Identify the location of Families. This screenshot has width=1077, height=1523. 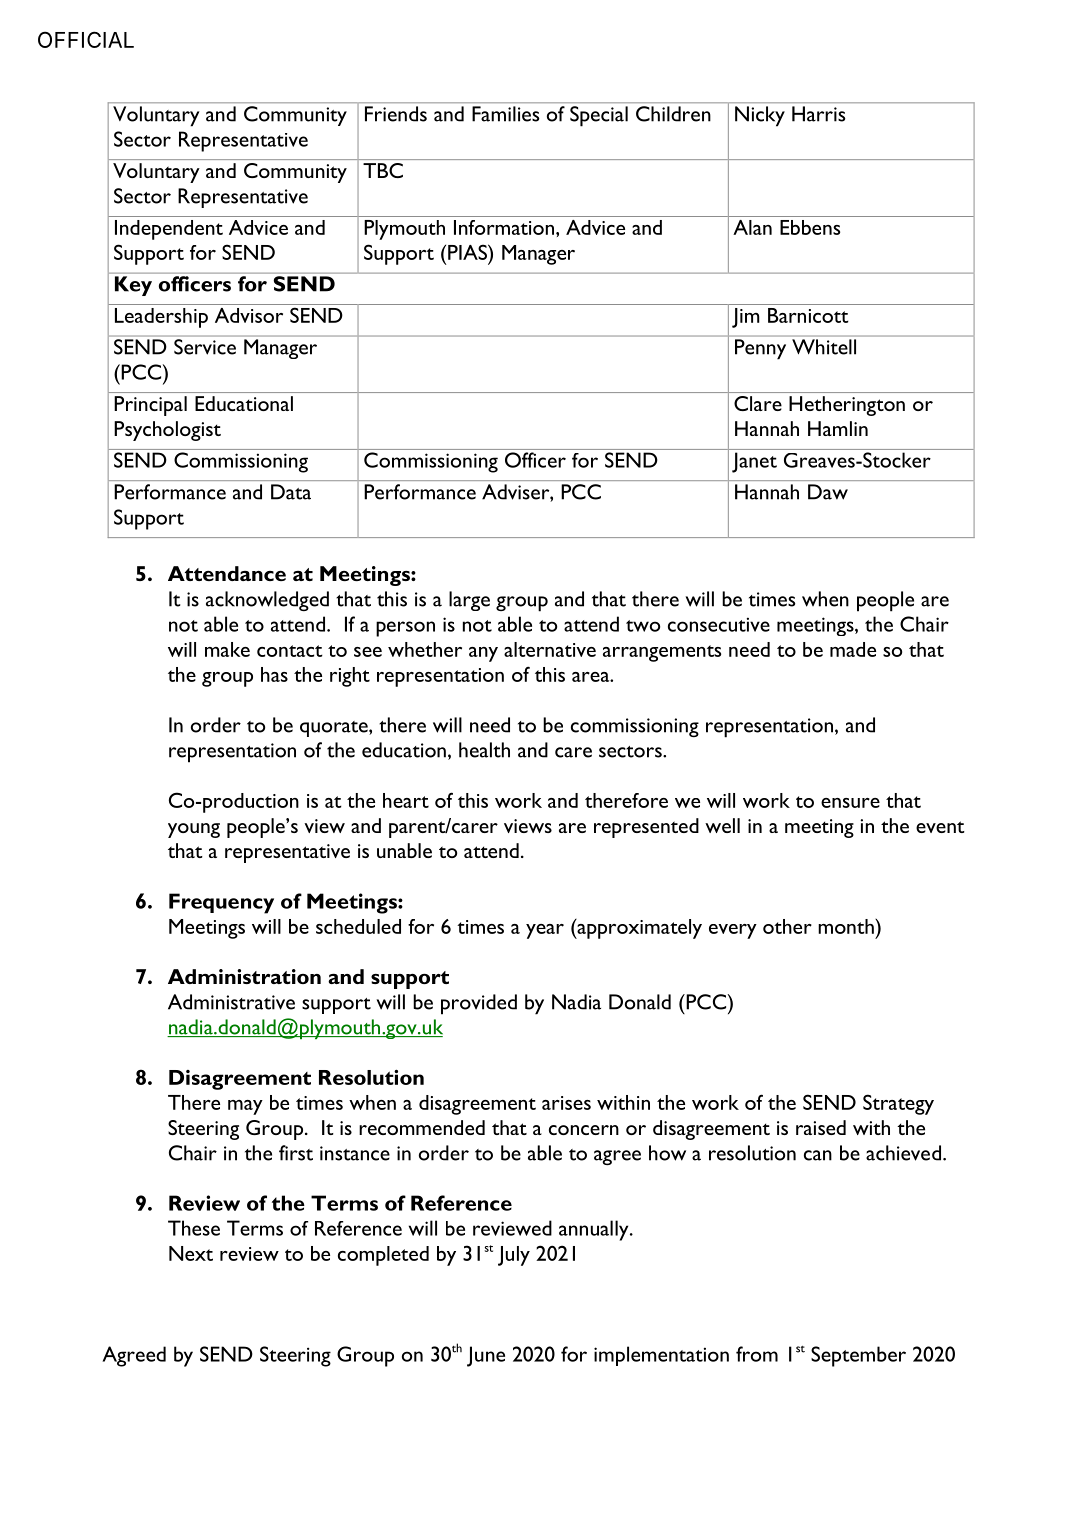
(505, 114).
